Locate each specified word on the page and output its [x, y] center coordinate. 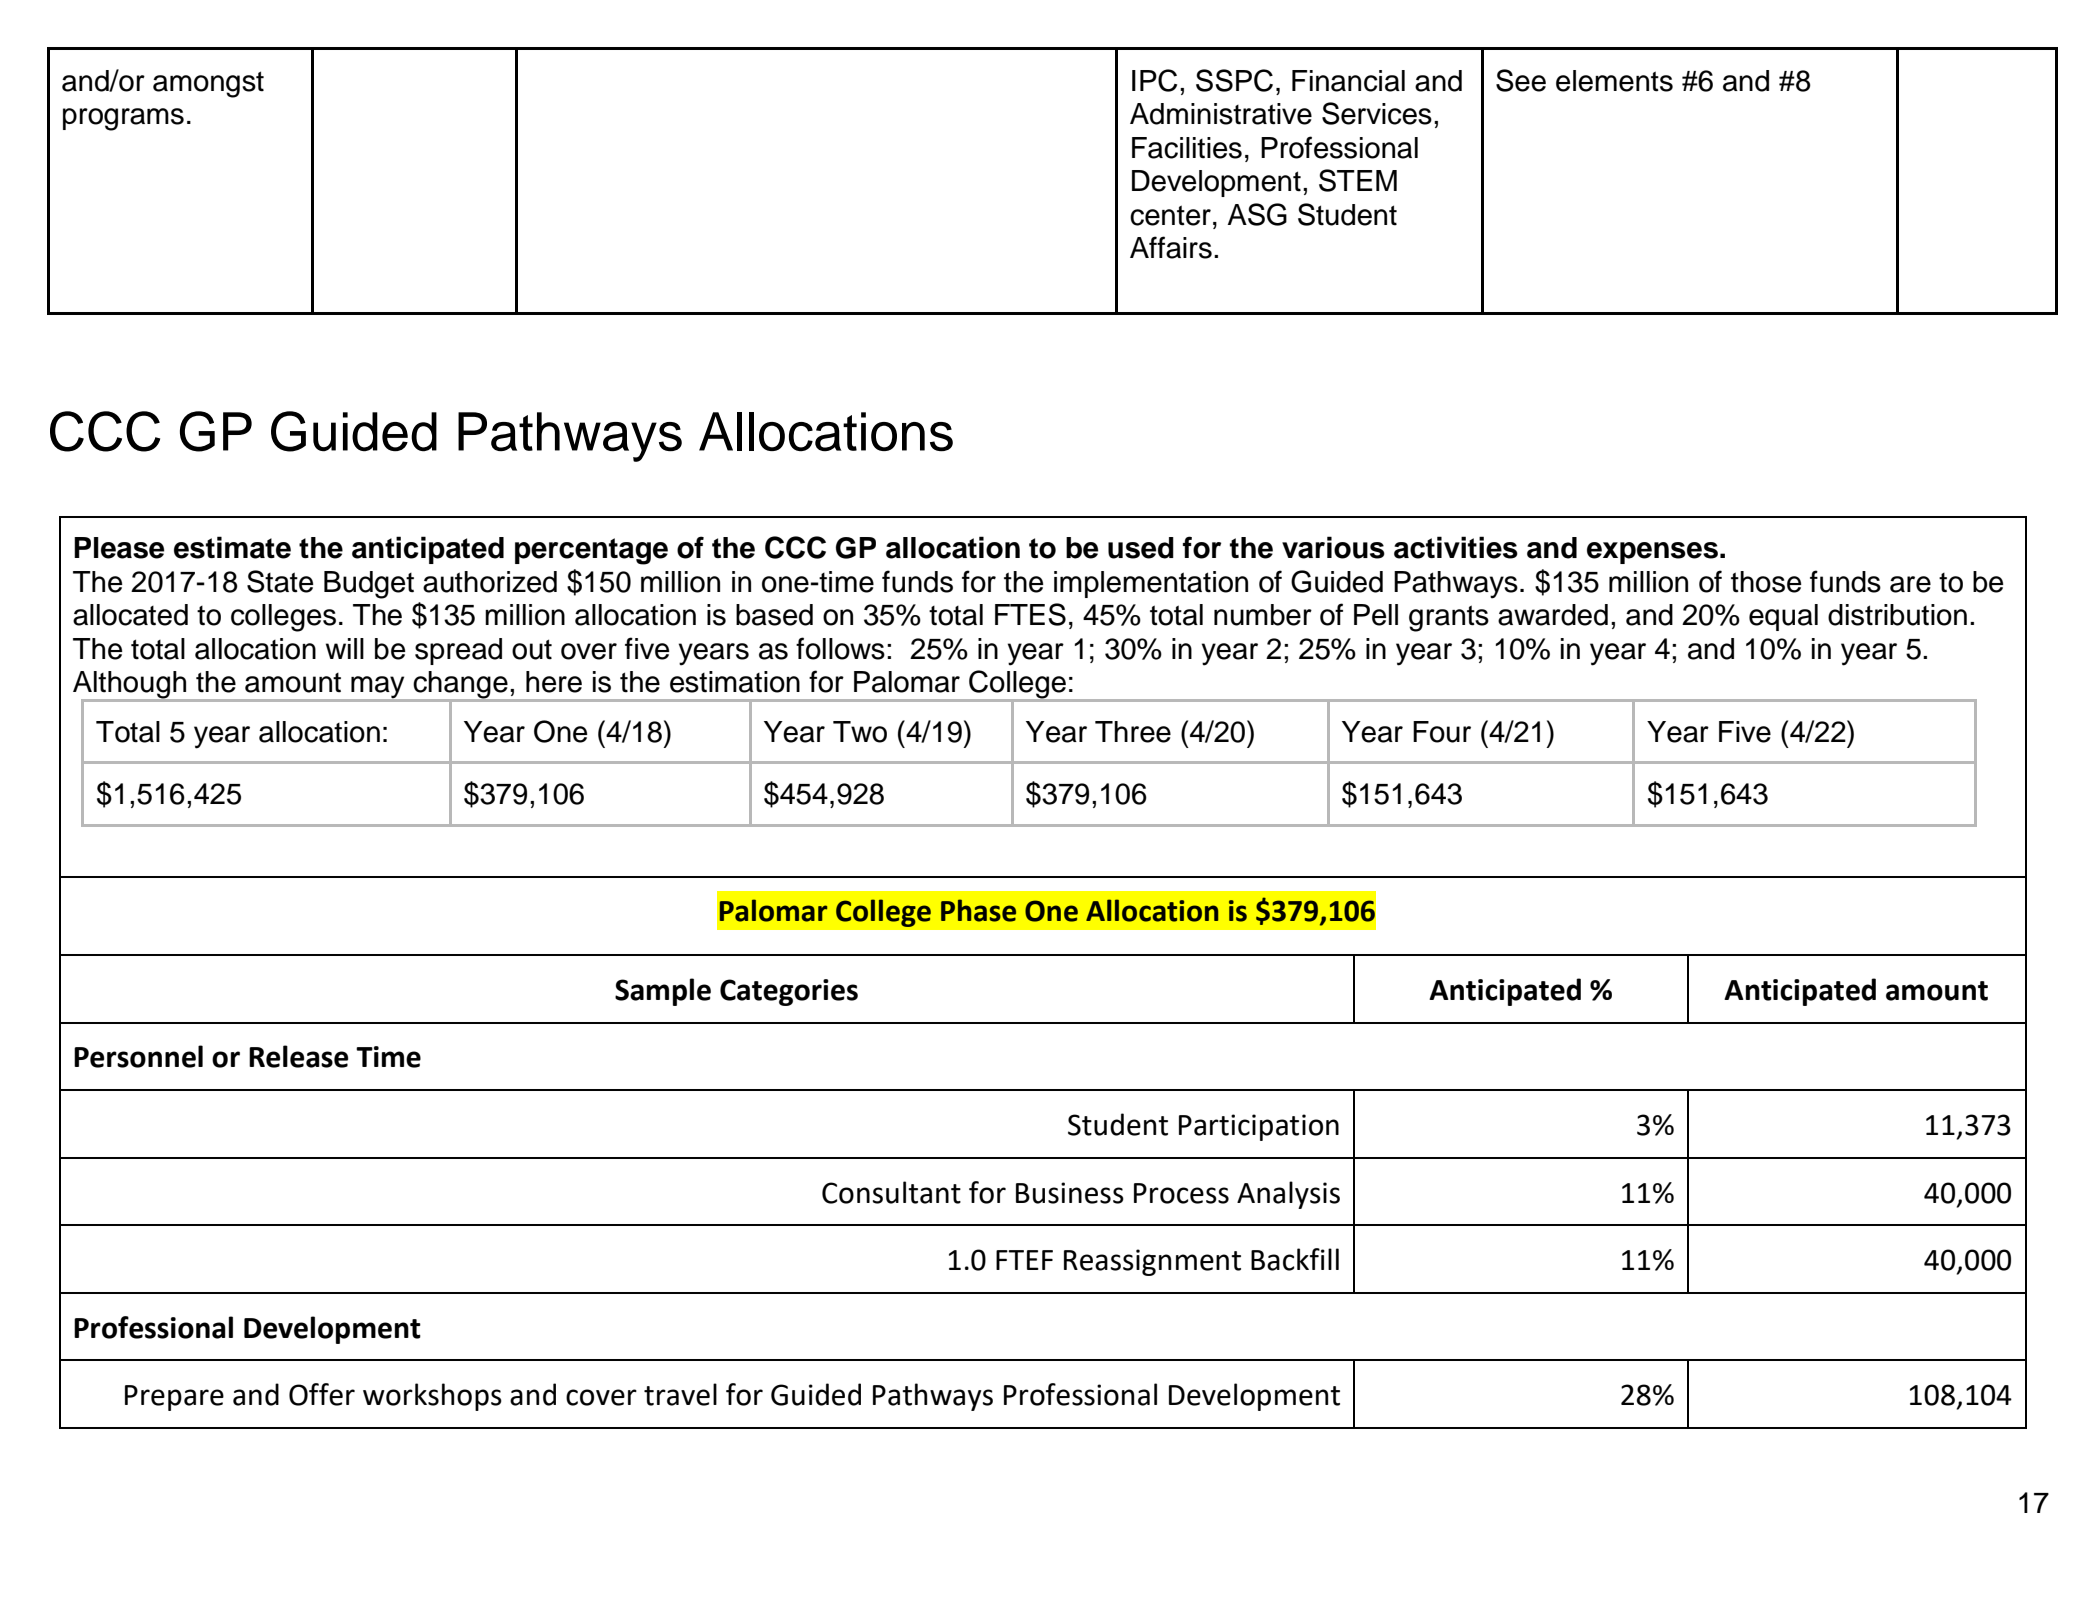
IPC [1154, 80]
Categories [789, 992]
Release [298, 1056]
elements [1614, 81]
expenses [1652, 553]
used [1141, 548]
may [378, 688]
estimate [232, 547]
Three [1133, 732]
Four [1442, 732]
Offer [322, 1394]
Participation [1259, 1127]
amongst [208, 84]
